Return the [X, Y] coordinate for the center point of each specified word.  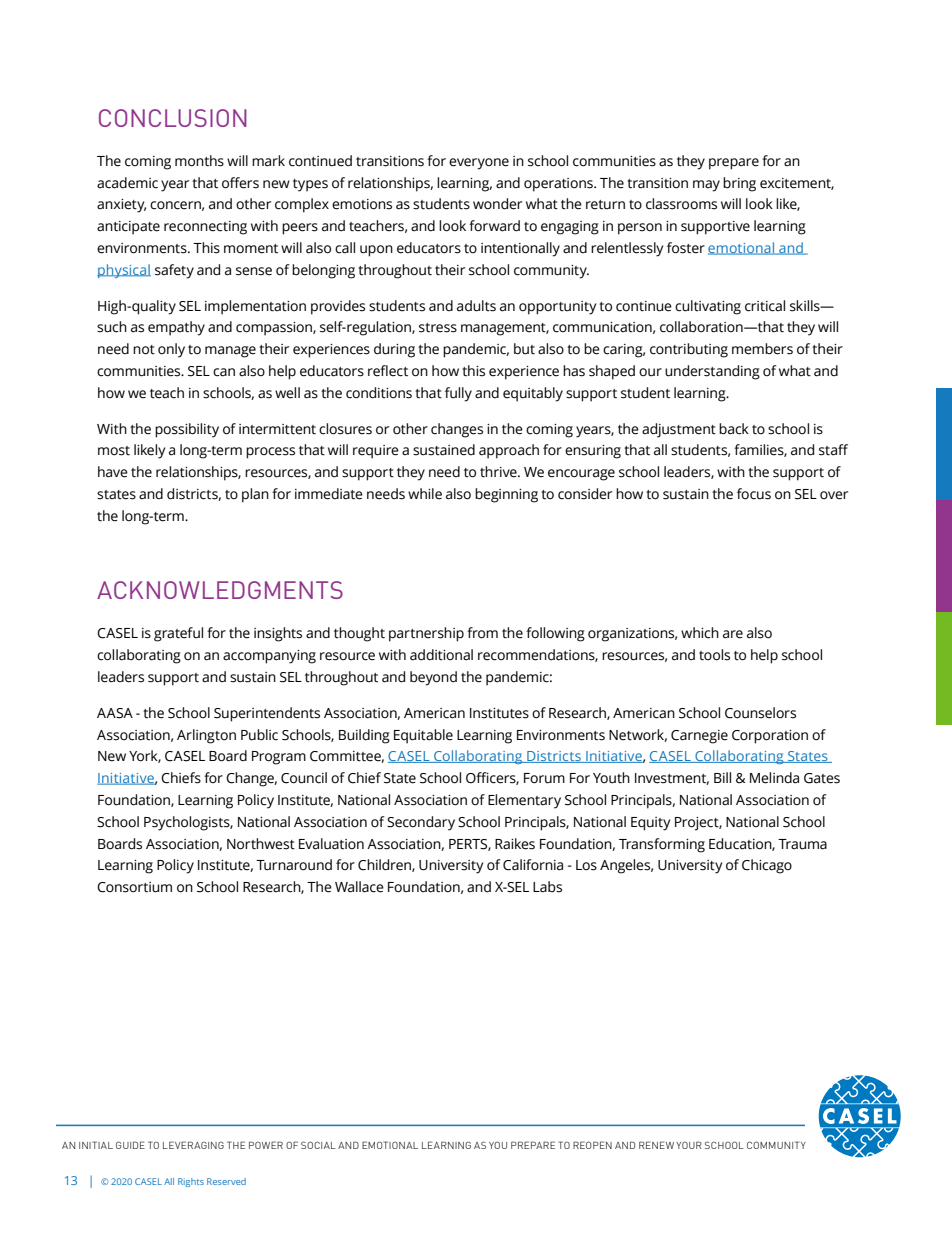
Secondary [421, 823]
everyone [479, 164]
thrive [499, 472]
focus [754, 494]
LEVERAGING [193, 1145]
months [199, 161]
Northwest [261, 844]
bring [739, 184]
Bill [722, 777]
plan [255, 495]
